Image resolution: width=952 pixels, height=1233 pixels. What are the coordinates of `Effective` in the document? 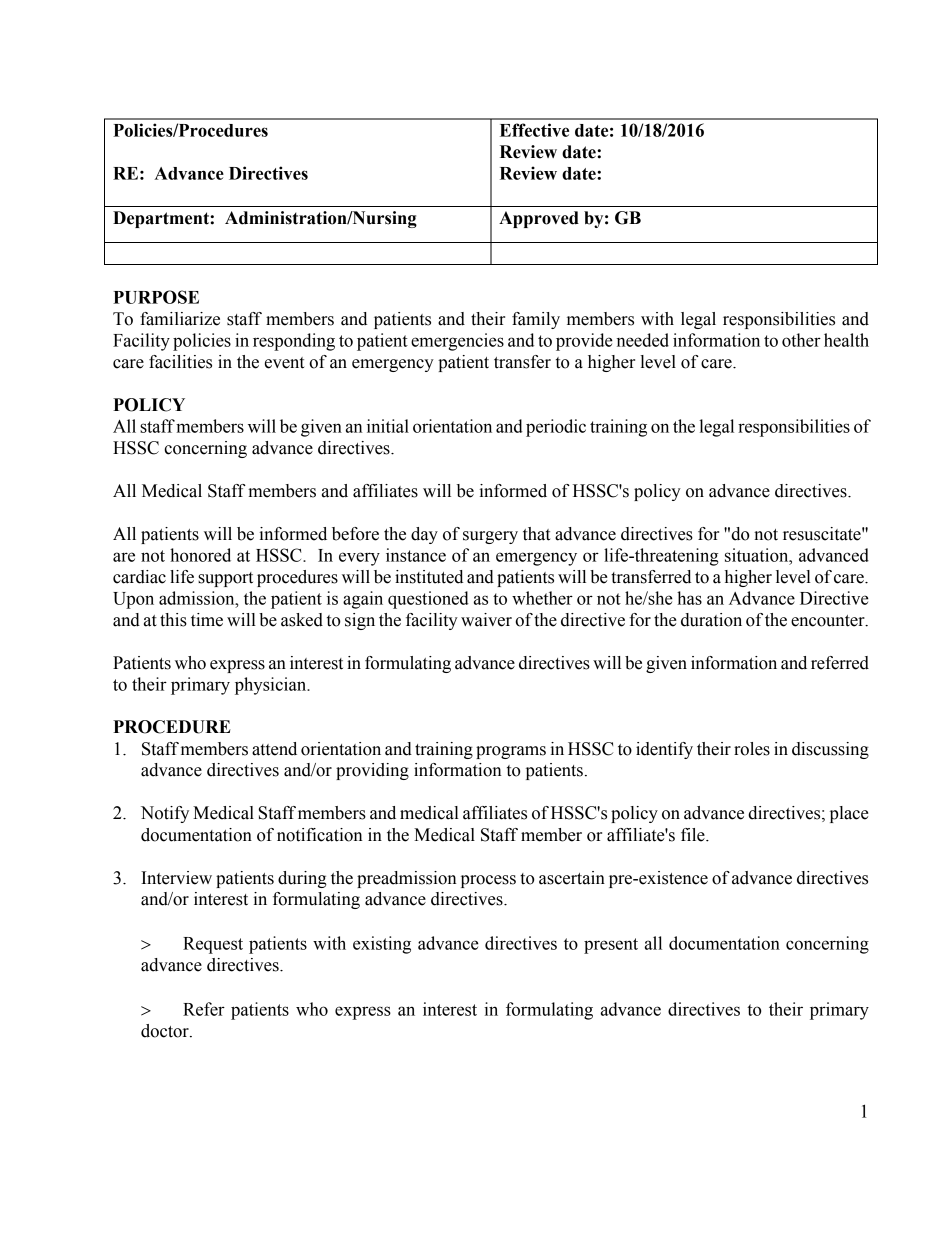 It's located at (534, 130).
